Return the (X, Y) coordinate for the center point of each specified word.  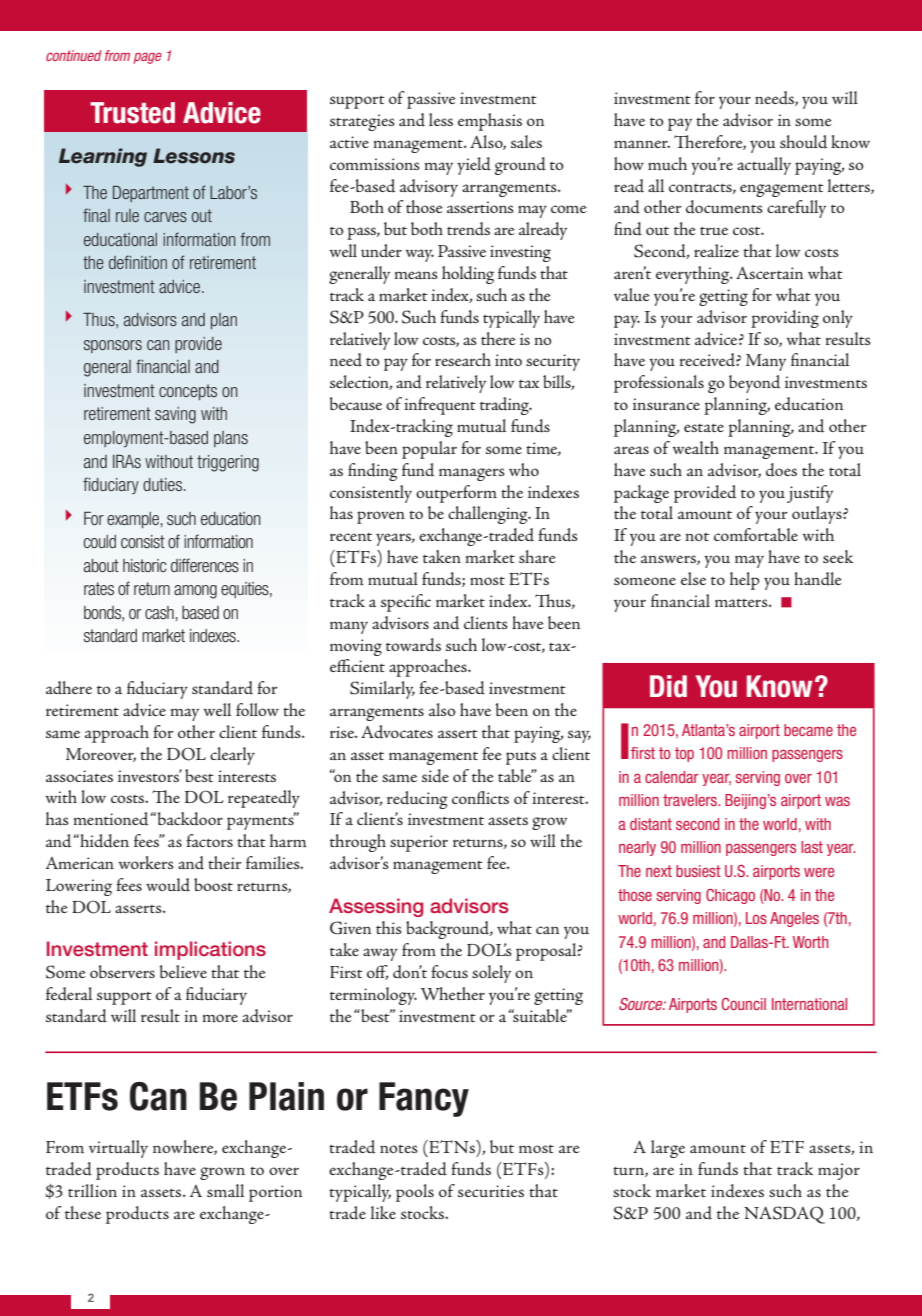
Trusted (132, 113)
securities (491, 1191)
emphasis (490, 122)
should (803, 142)
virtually (118, 1149)
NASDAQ (784, 1215)
